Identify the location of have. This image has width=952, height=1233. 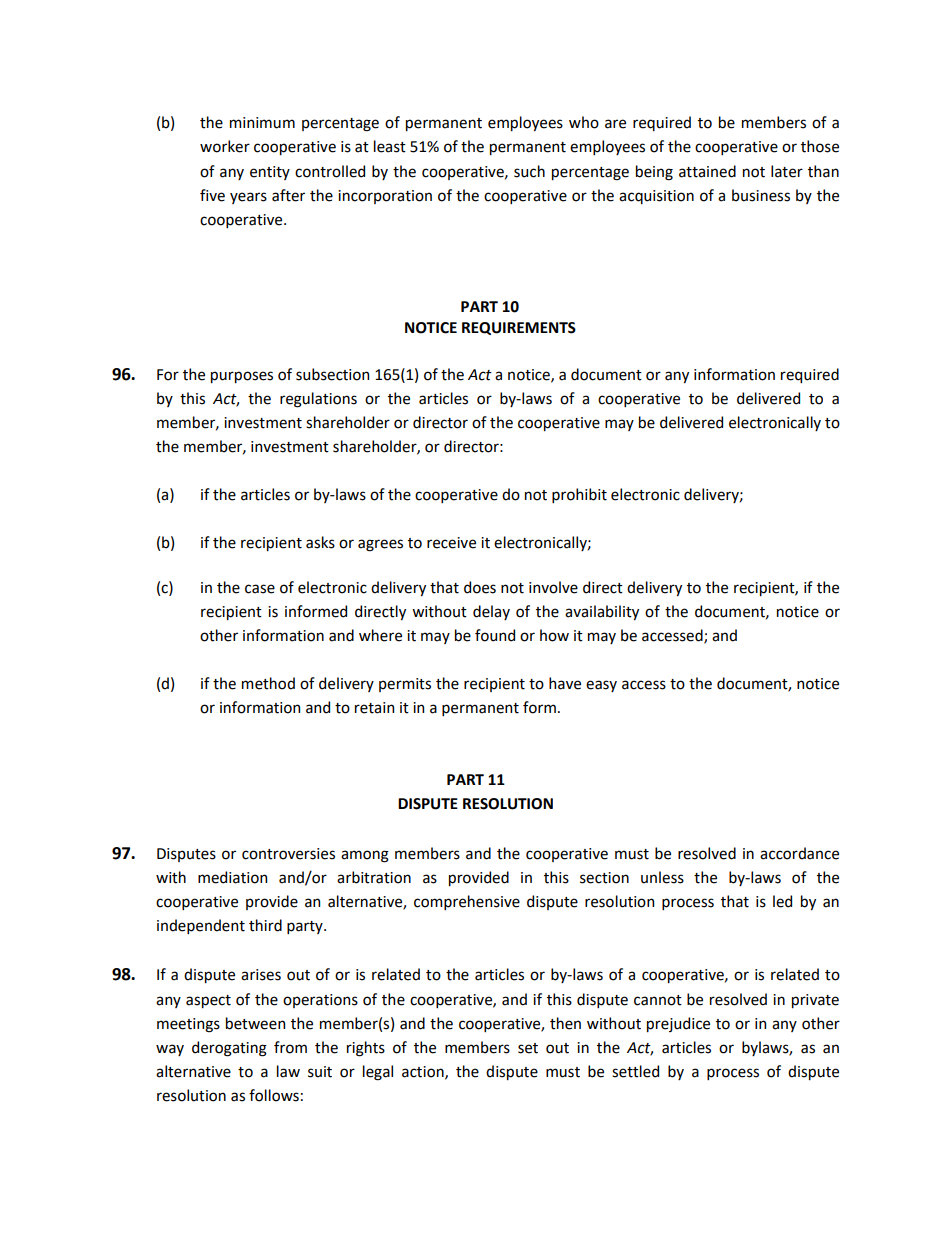
(565, 683).
